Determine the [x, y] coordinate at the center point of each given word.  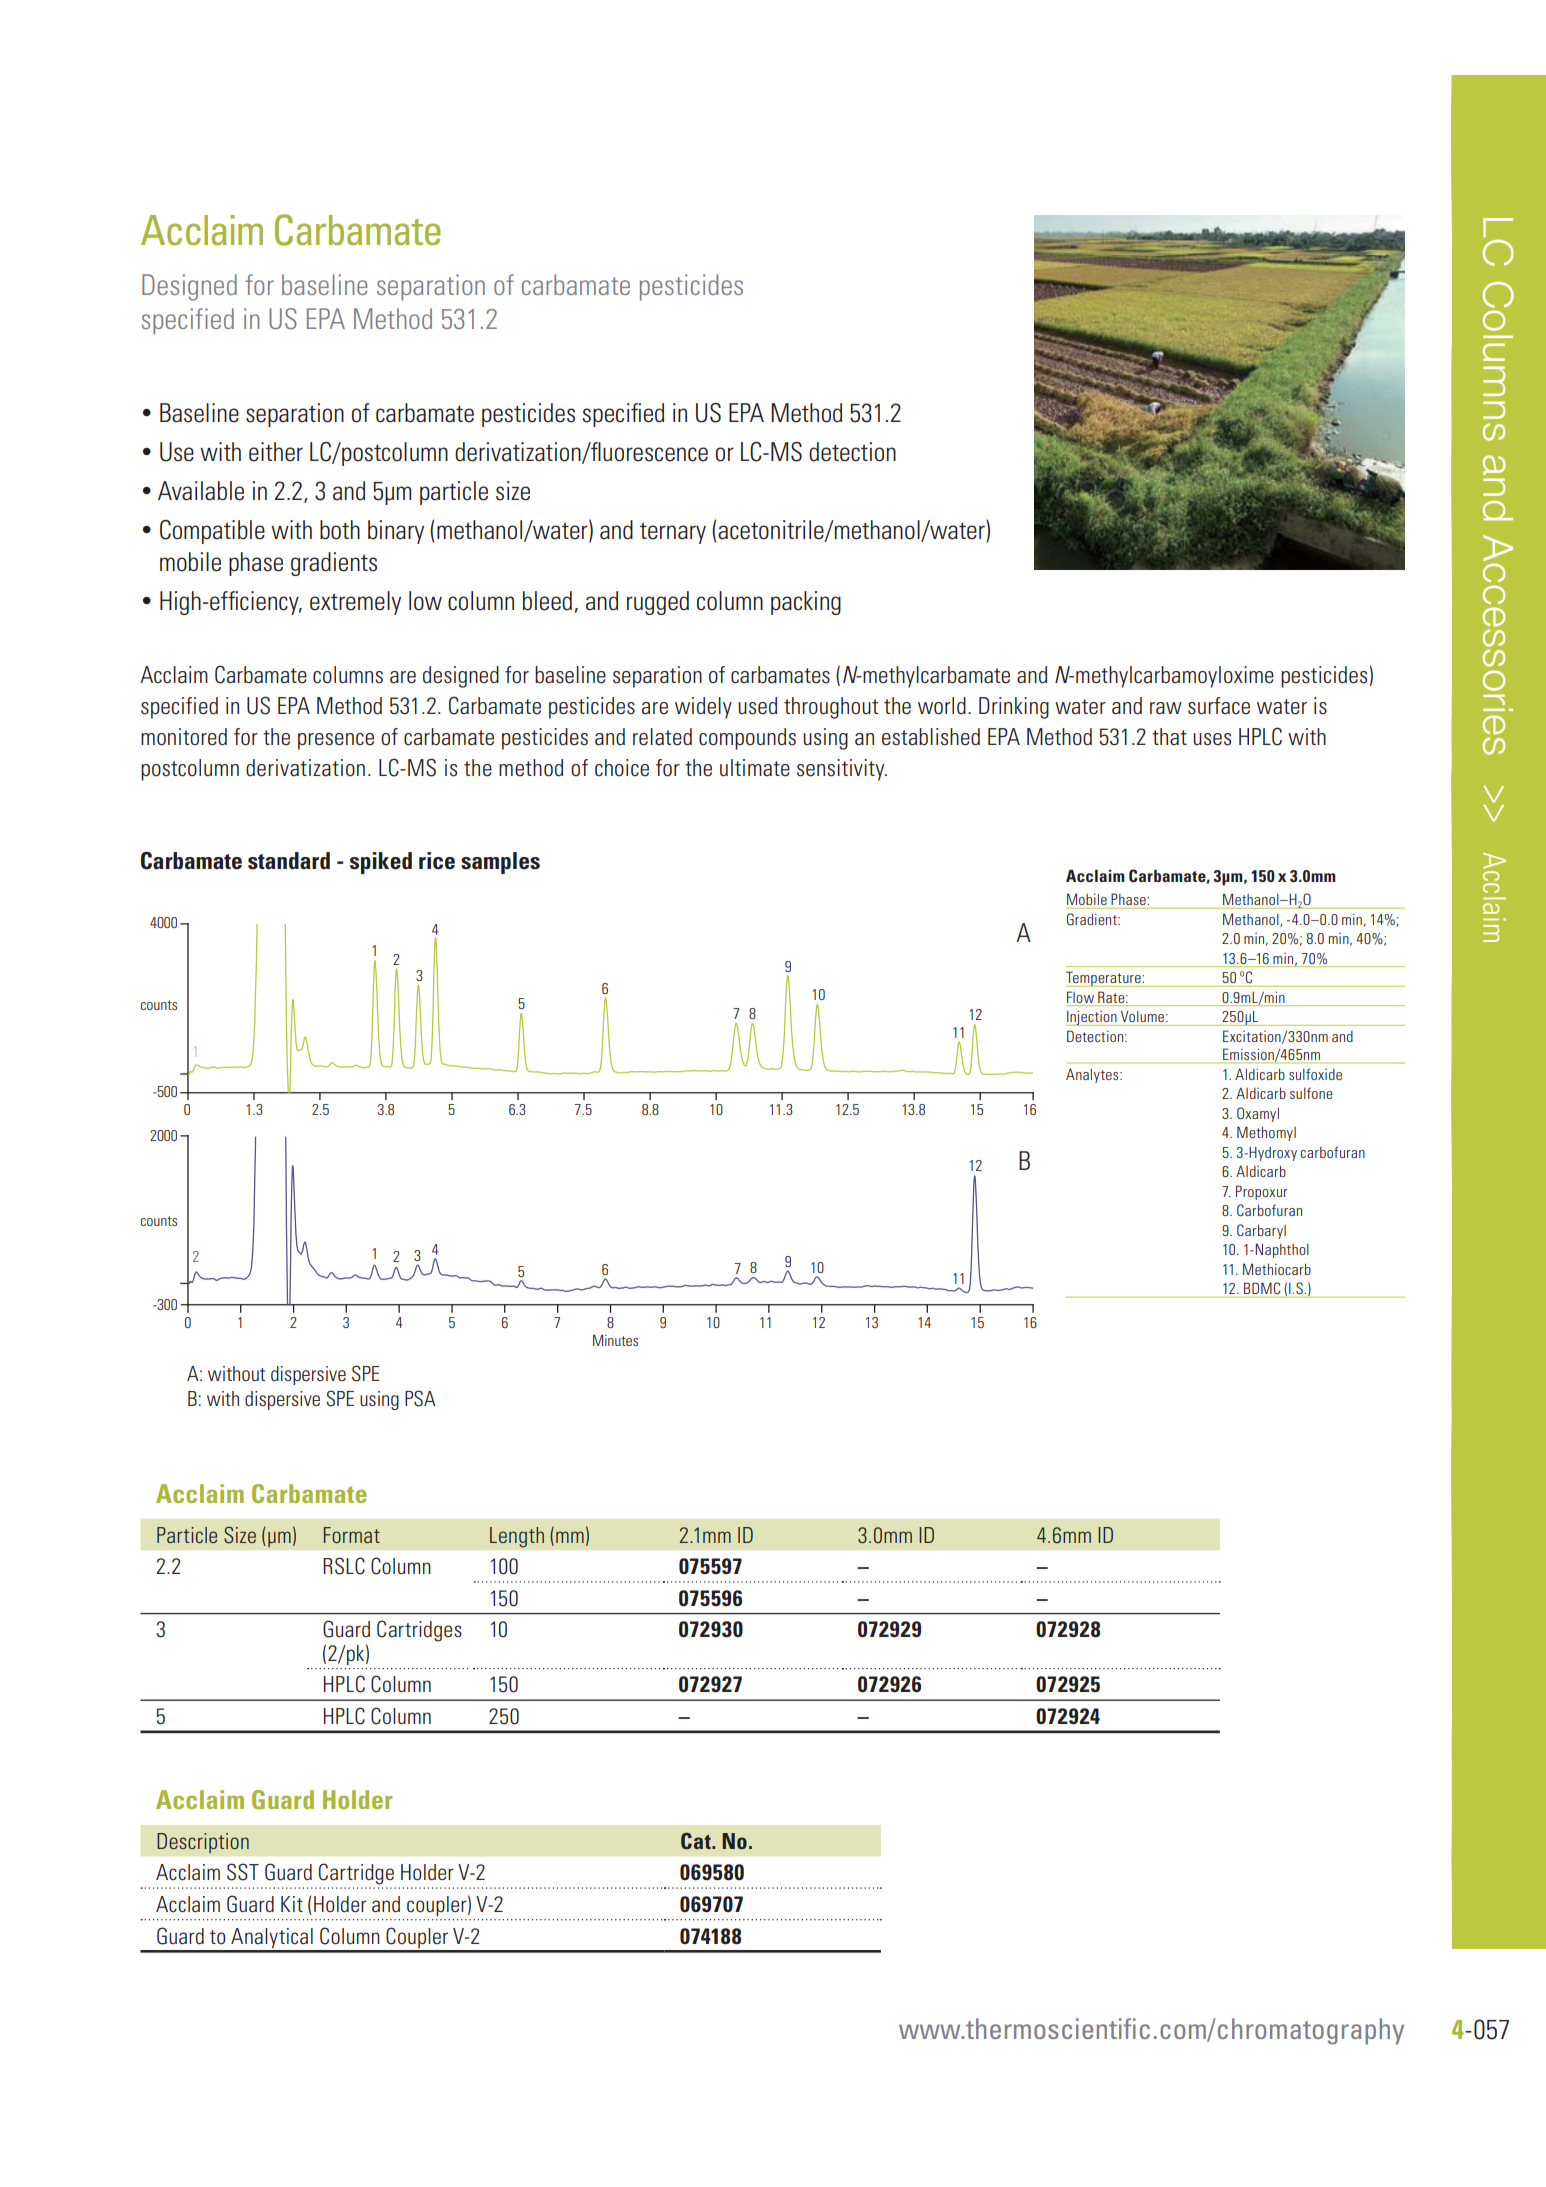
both [340, 530]
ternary [673, 533]
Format [352, 1535]
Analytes [1093, 1075]
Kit [292, 1904]
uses [1212, 739]
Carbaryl [1261, 1231]
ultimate [755, 768]
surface [1219, 706]
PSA [420, 1398]
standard [289, 861]
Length [517, 1537]
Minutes [615, 1340]
